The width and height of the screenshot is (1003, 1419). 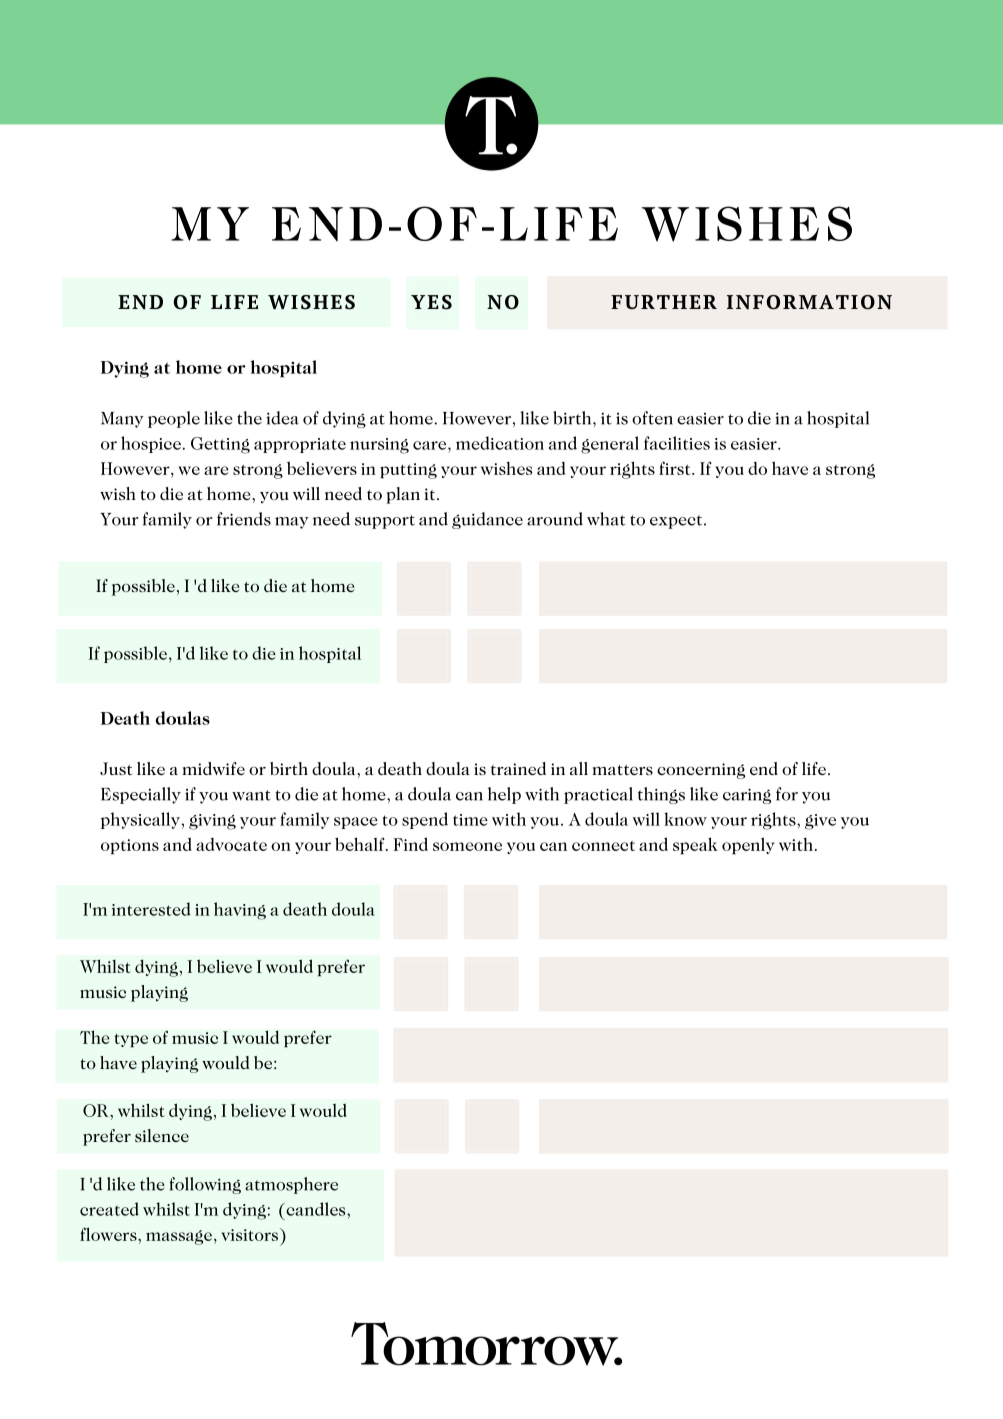 I want to click on openly, so click(x=748, y=846).
